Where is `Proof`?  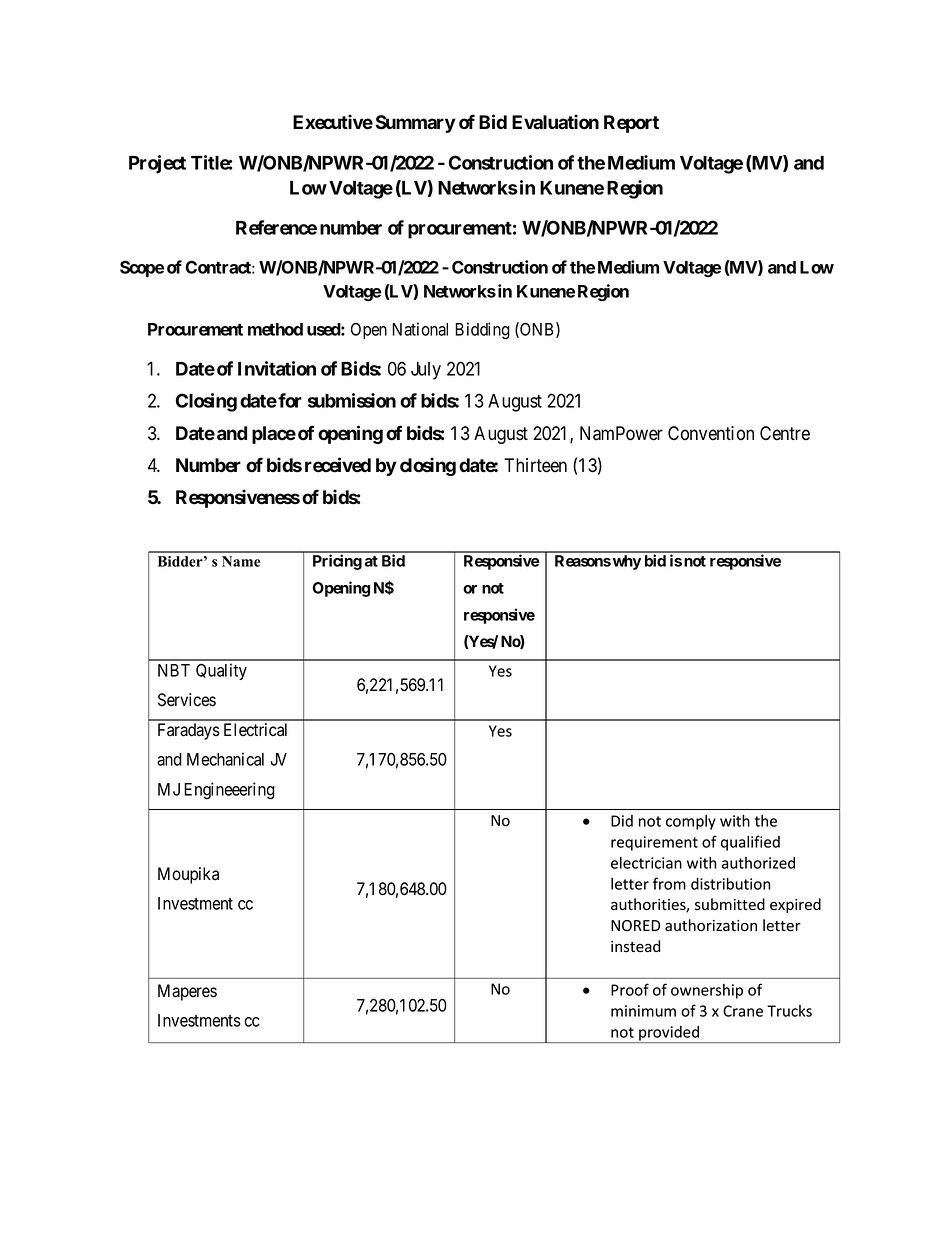
Proof is located at coordinates (630, 989).
